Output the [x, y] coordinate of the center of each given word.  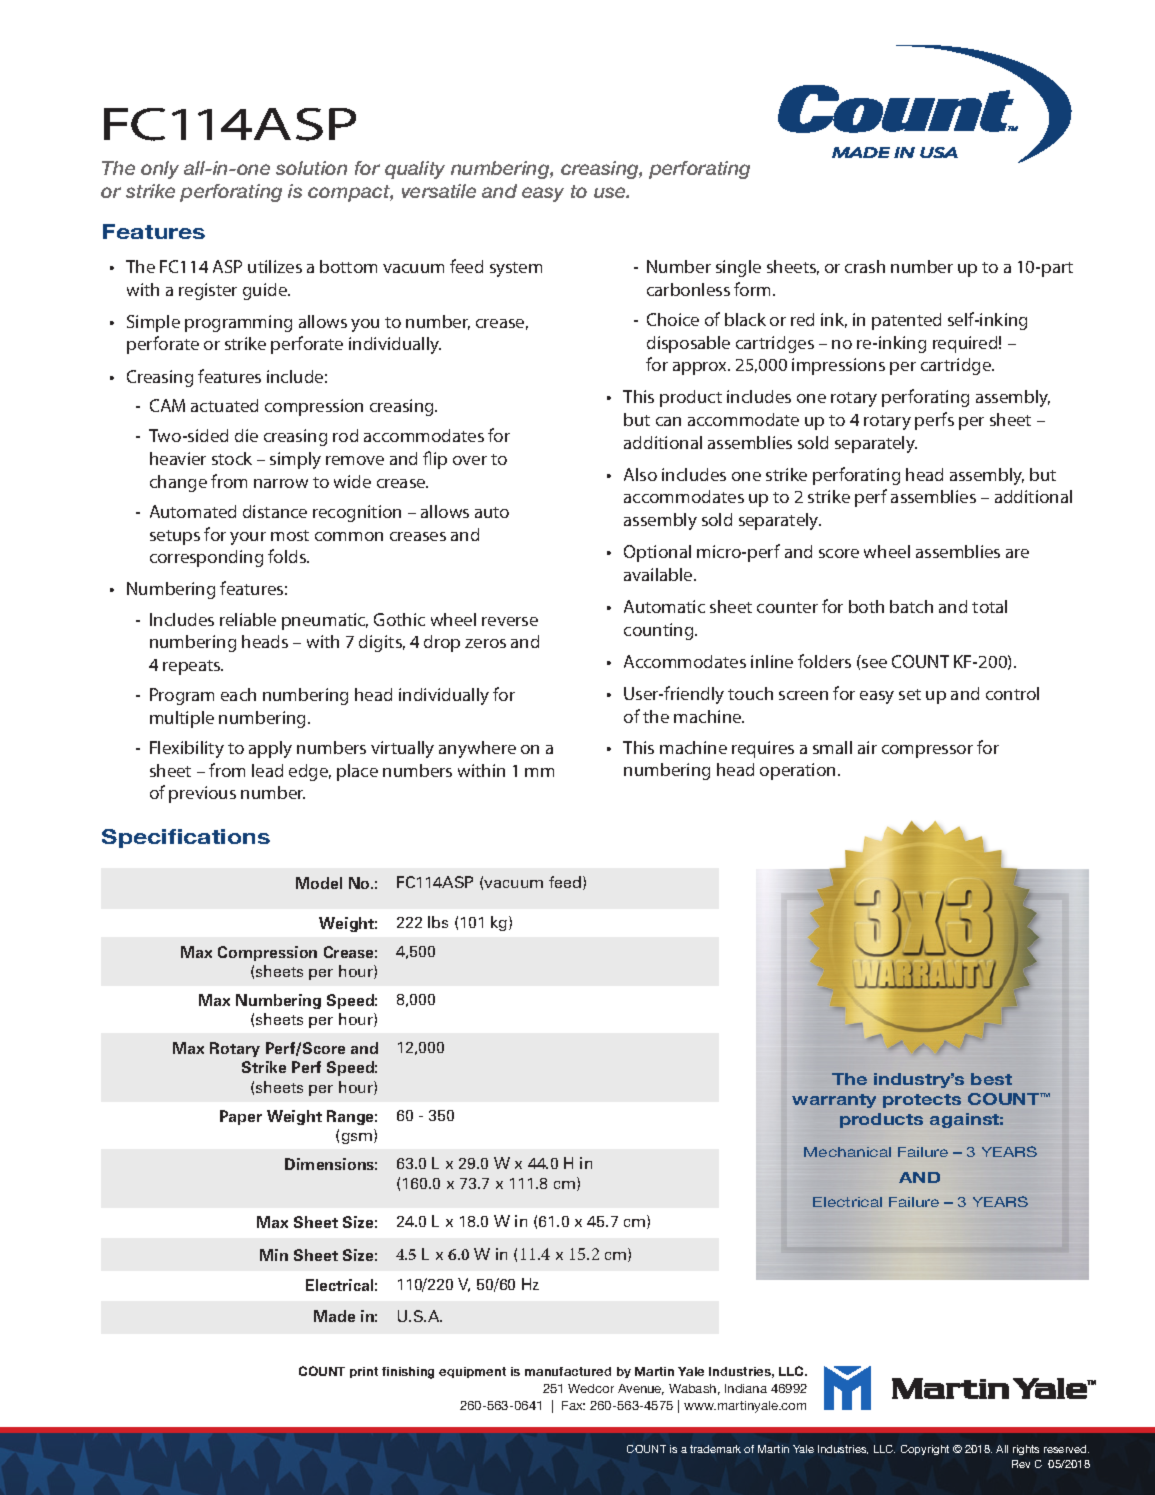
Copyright [925, 1450]
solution [311, 168]
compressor [927, 751]
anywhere [477, 749]
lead [267, 770]
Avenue [641, 1389]
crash [865, 266]
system [516, 269]
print [364, 1372]
